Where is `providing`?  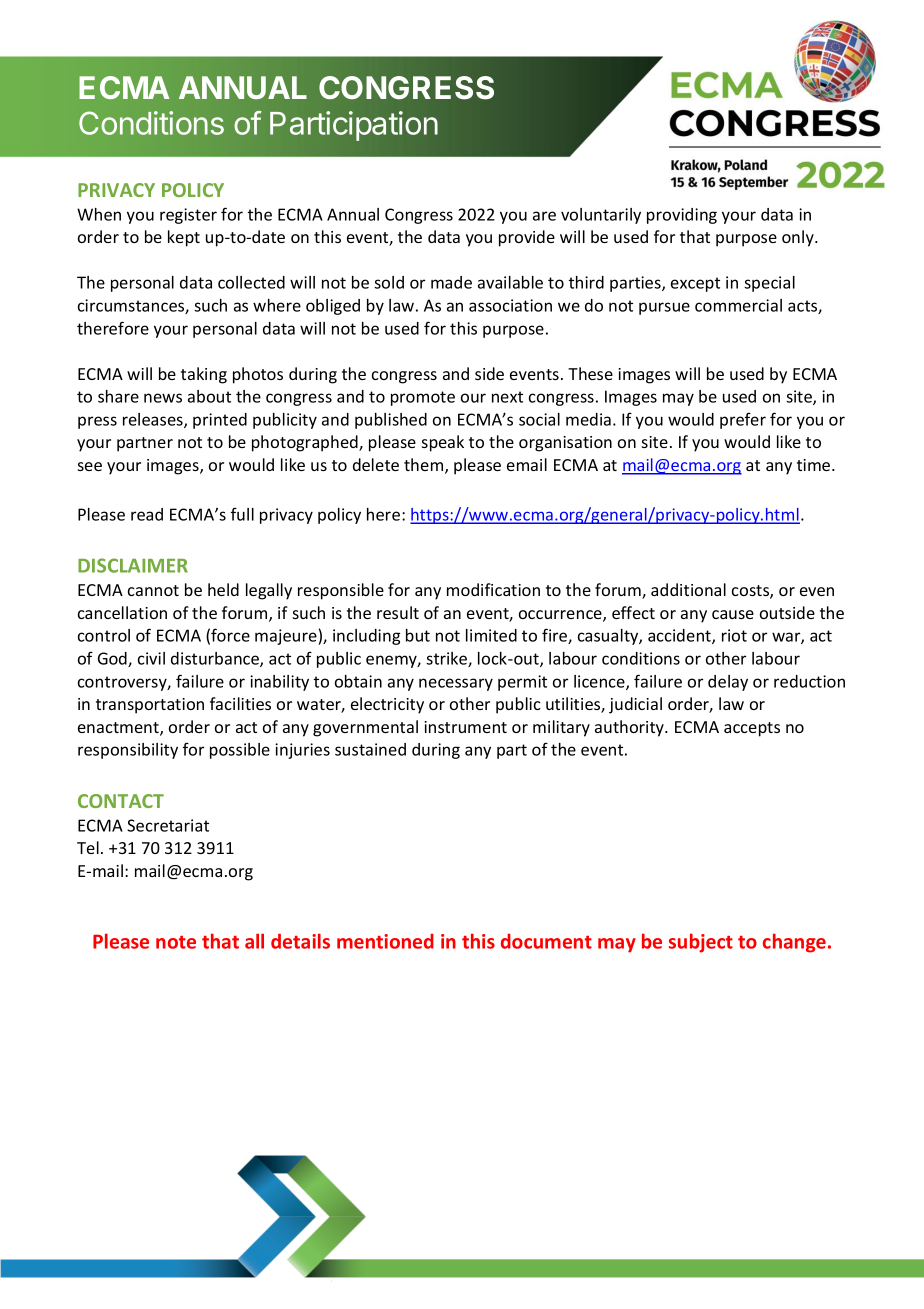 providing is located at coordinates (682, 216).
